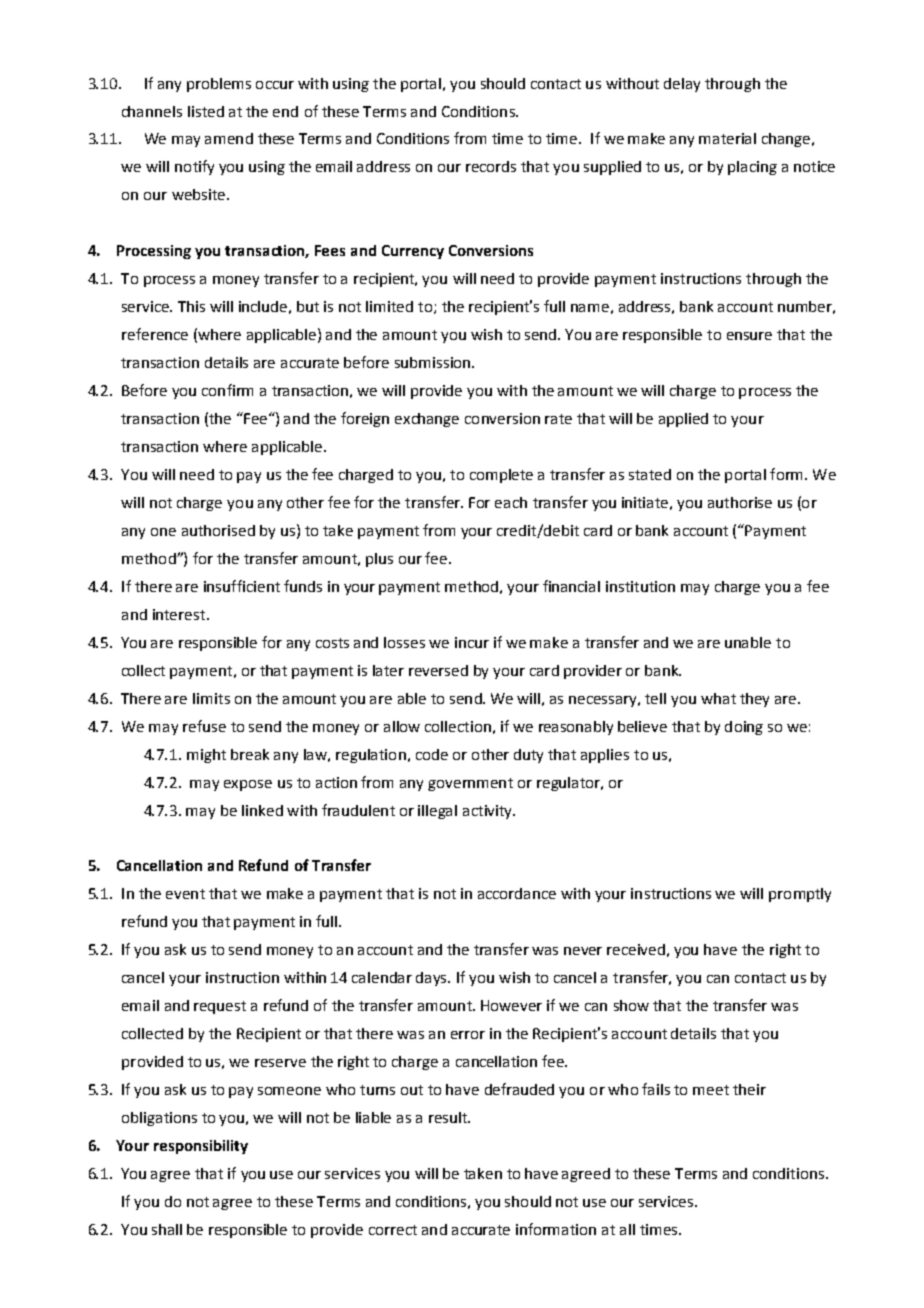 The width and height of the image is (924, 1308). Describe the element at coordinates (201, 1147) in the image. I see `responsibility` at that location.
